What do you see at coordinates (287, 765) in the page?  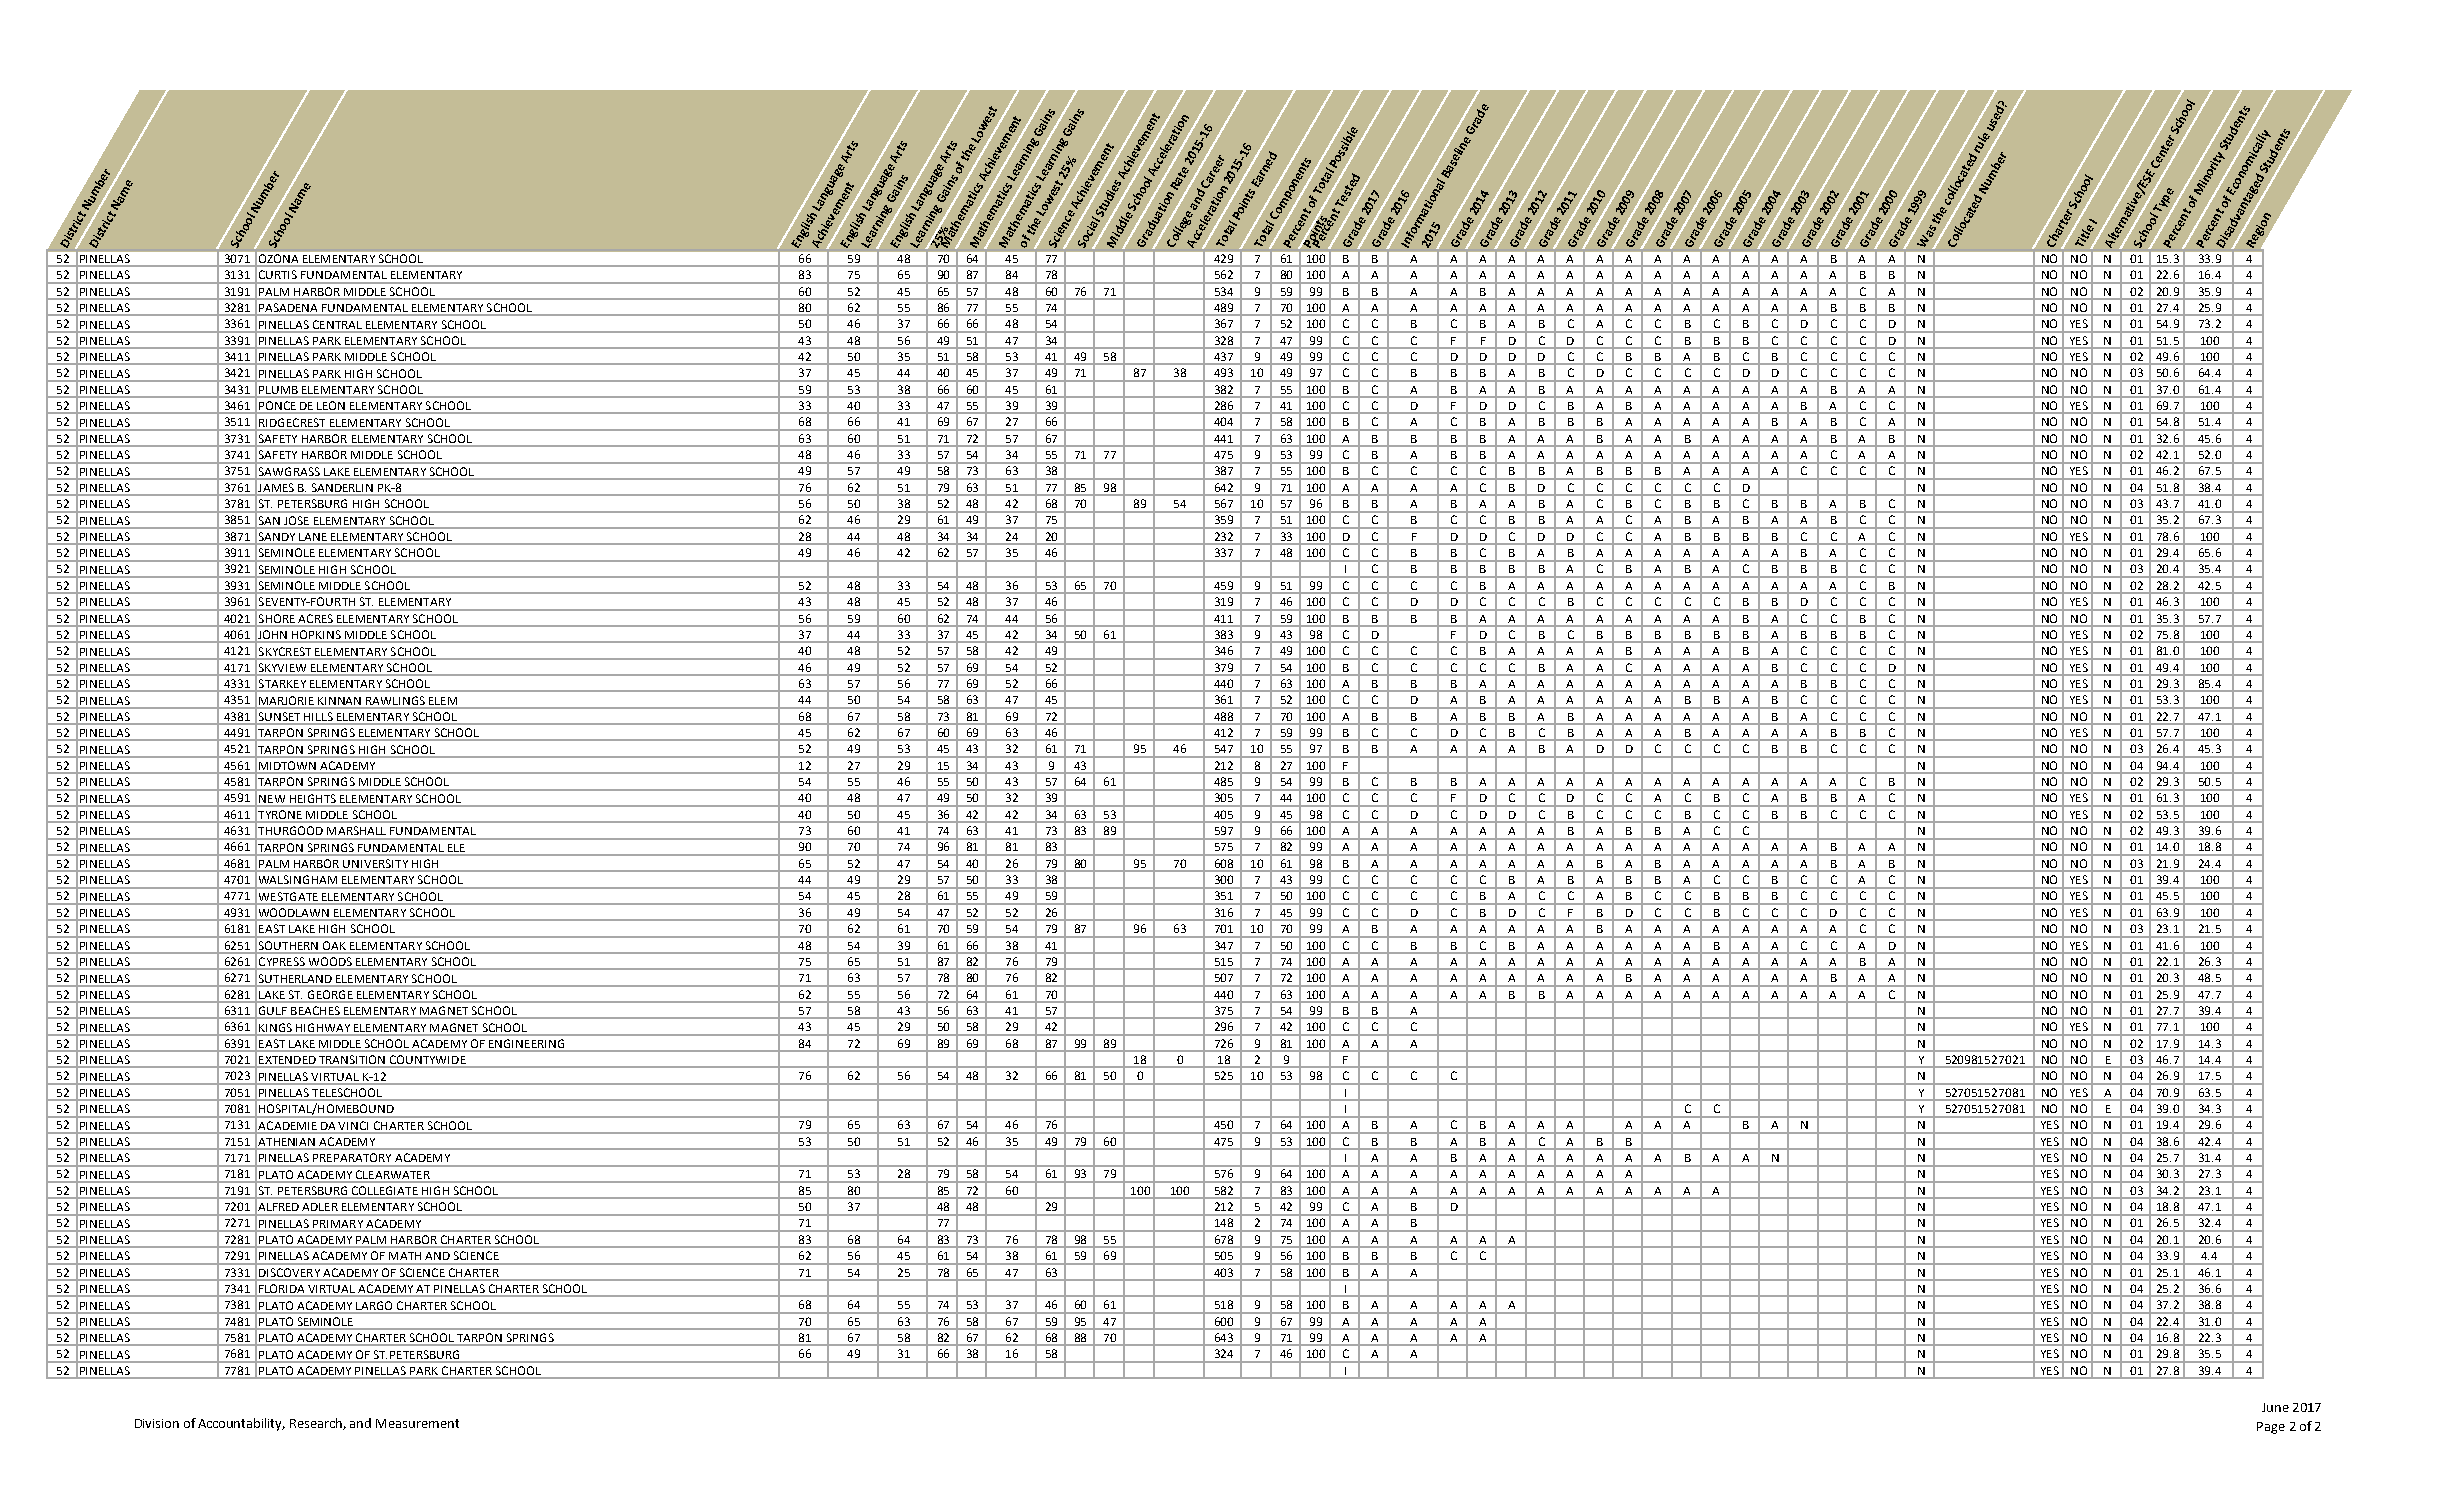 I see `MIDTOWN` at bounding box center [287, 765].
